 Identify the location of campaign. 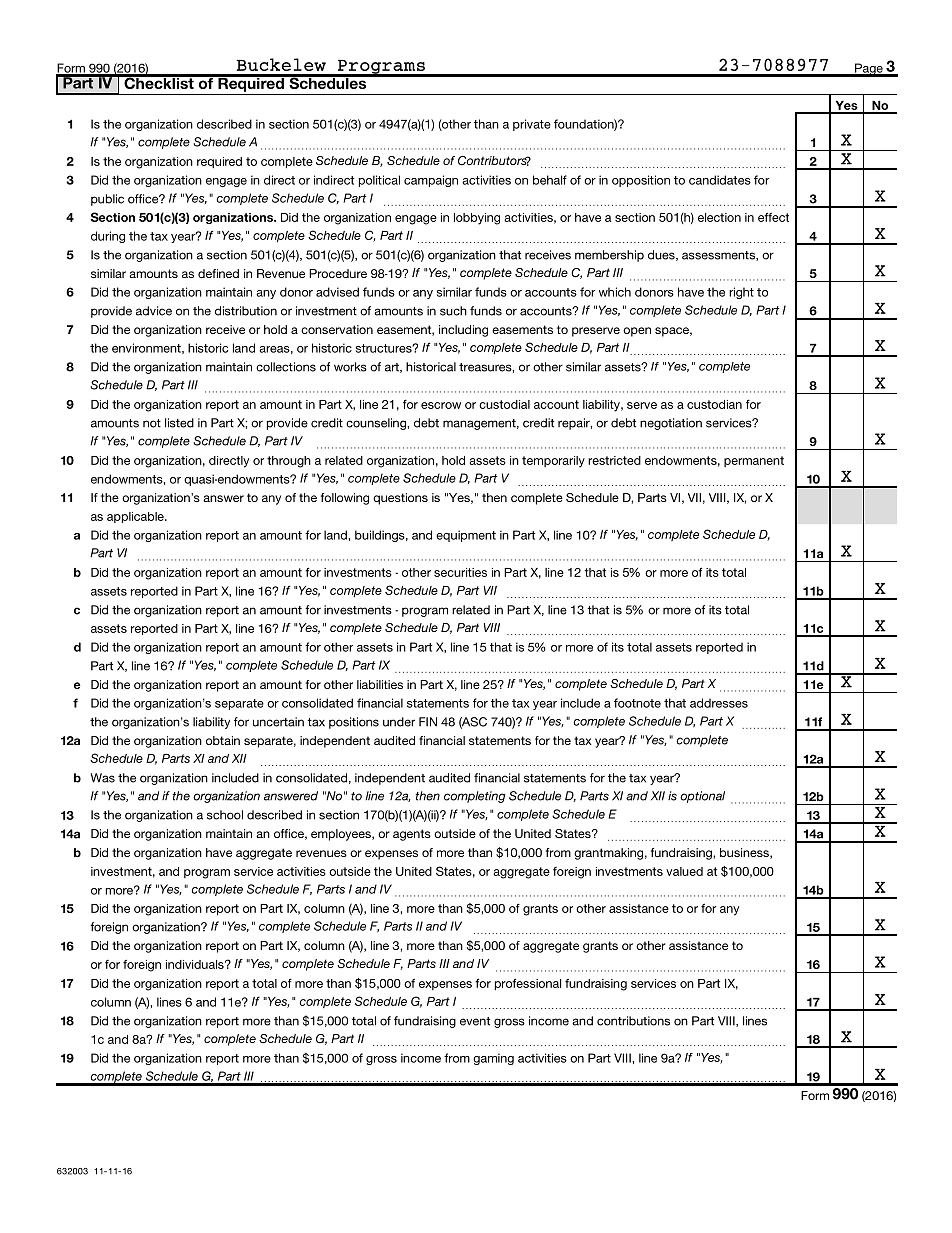
(431, 181).
